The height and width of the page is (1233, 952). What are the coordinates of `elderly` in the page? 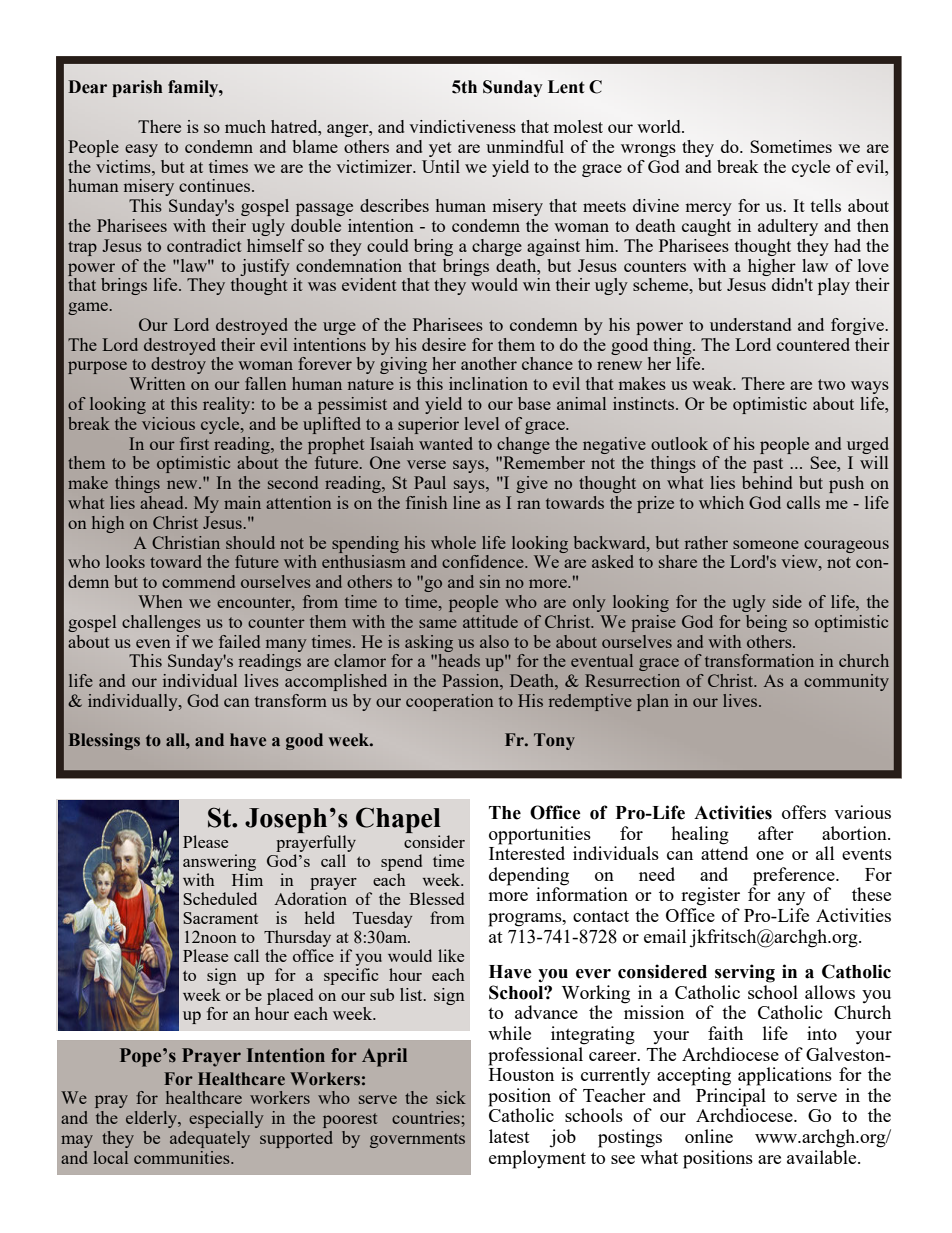 It's located at (153, 1119).
